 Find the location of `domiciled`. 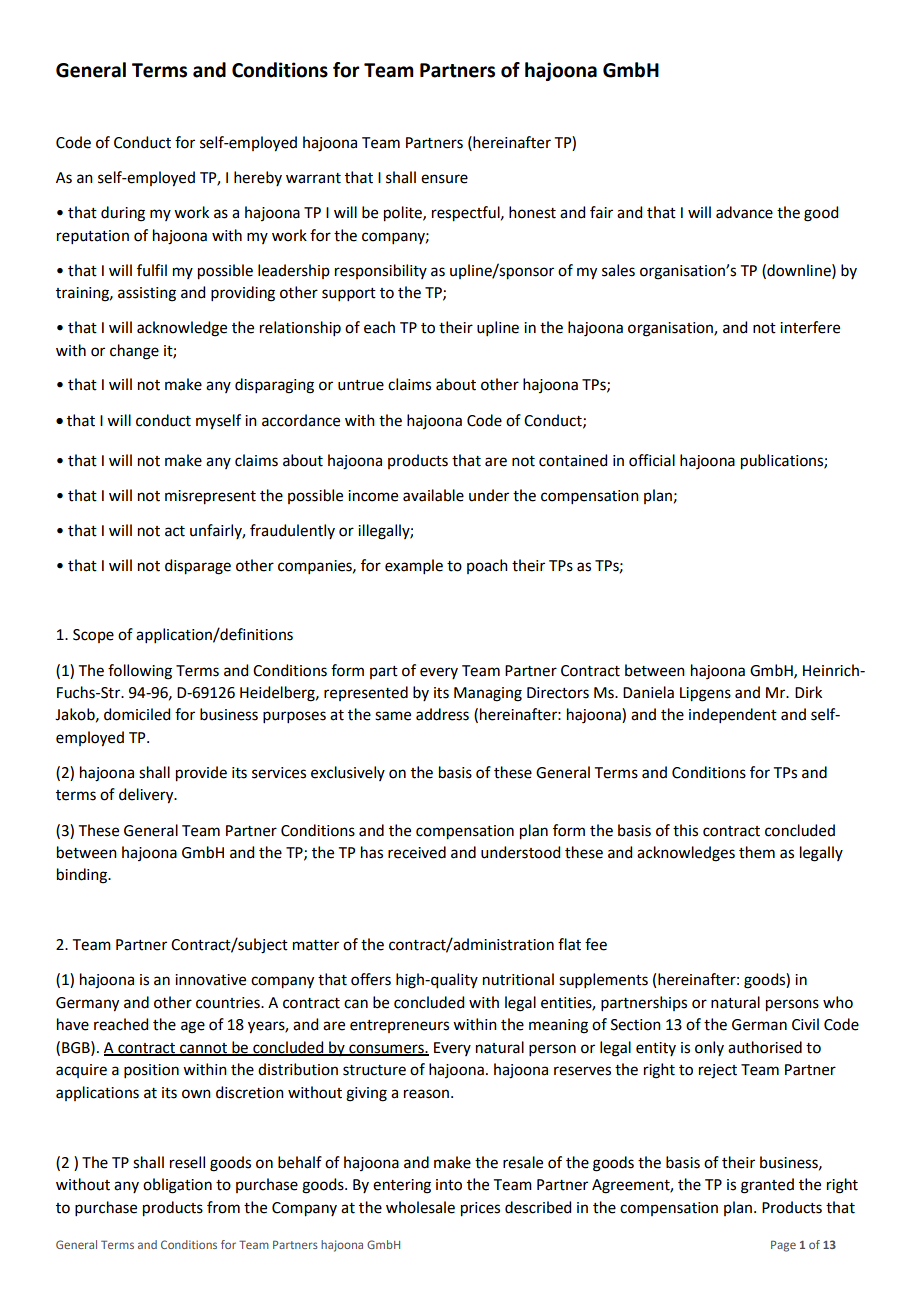

domiciled is located at coordinates (137, 714).
